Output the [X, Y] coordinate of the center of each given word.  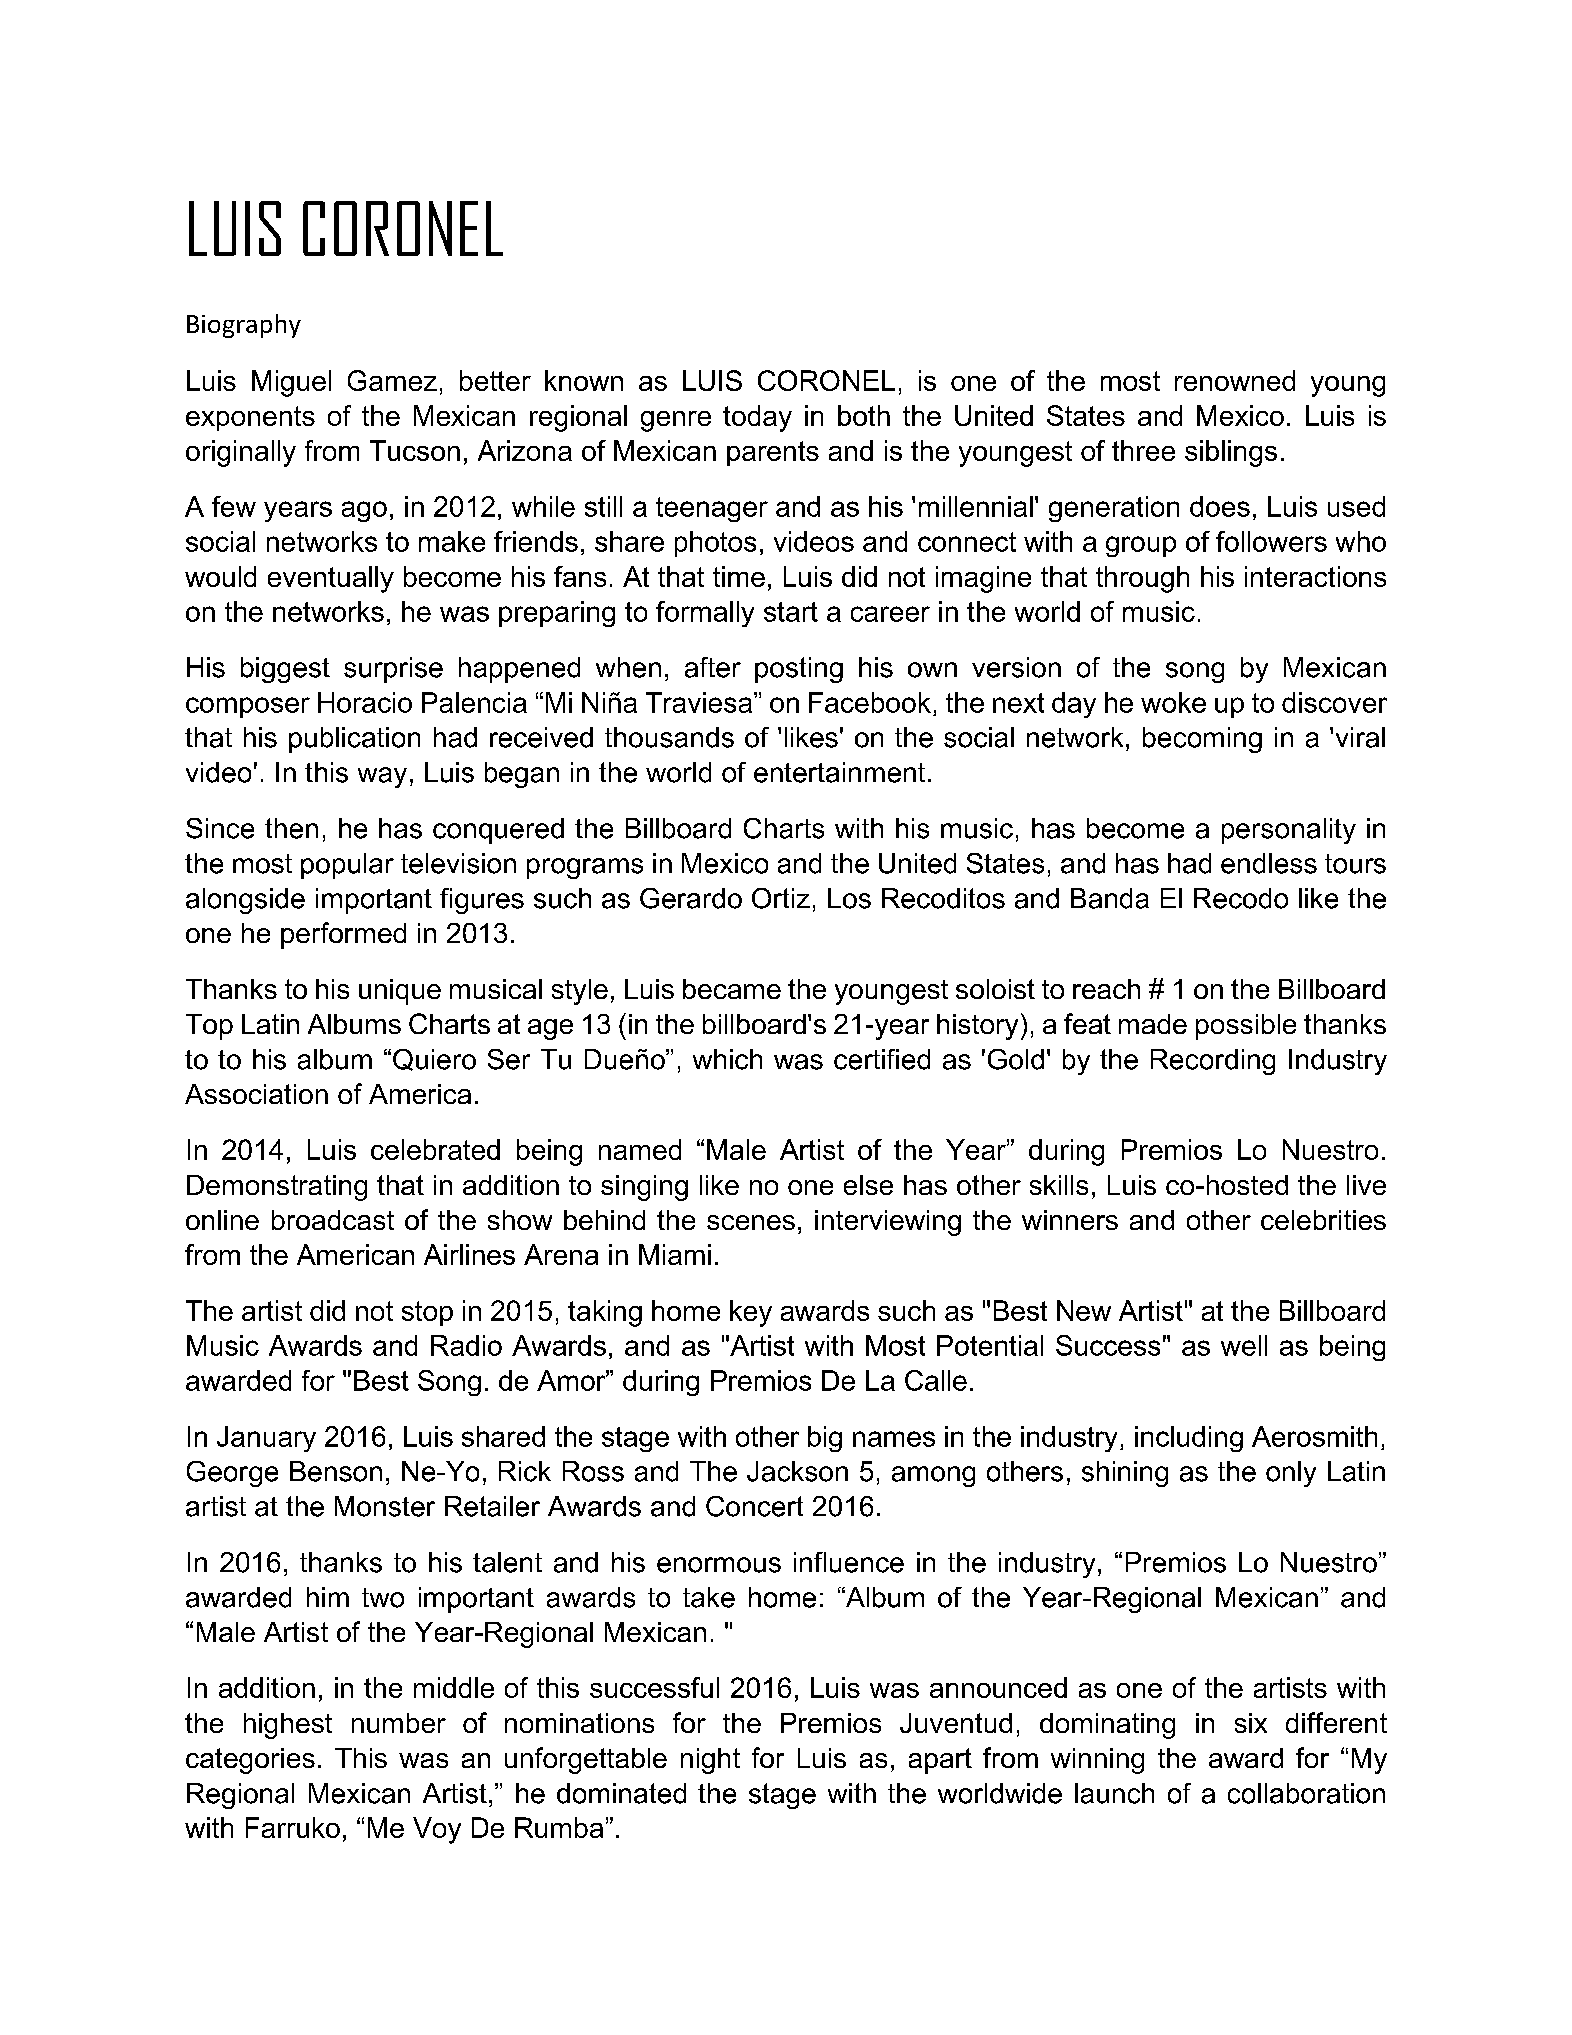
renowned [1235, 380]
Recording [1213, 1062]
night [710, 1761]
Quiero [434, 1060]
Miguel [291, 383]
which [727, 1059]
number [399, 1723]
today [757, 418]
